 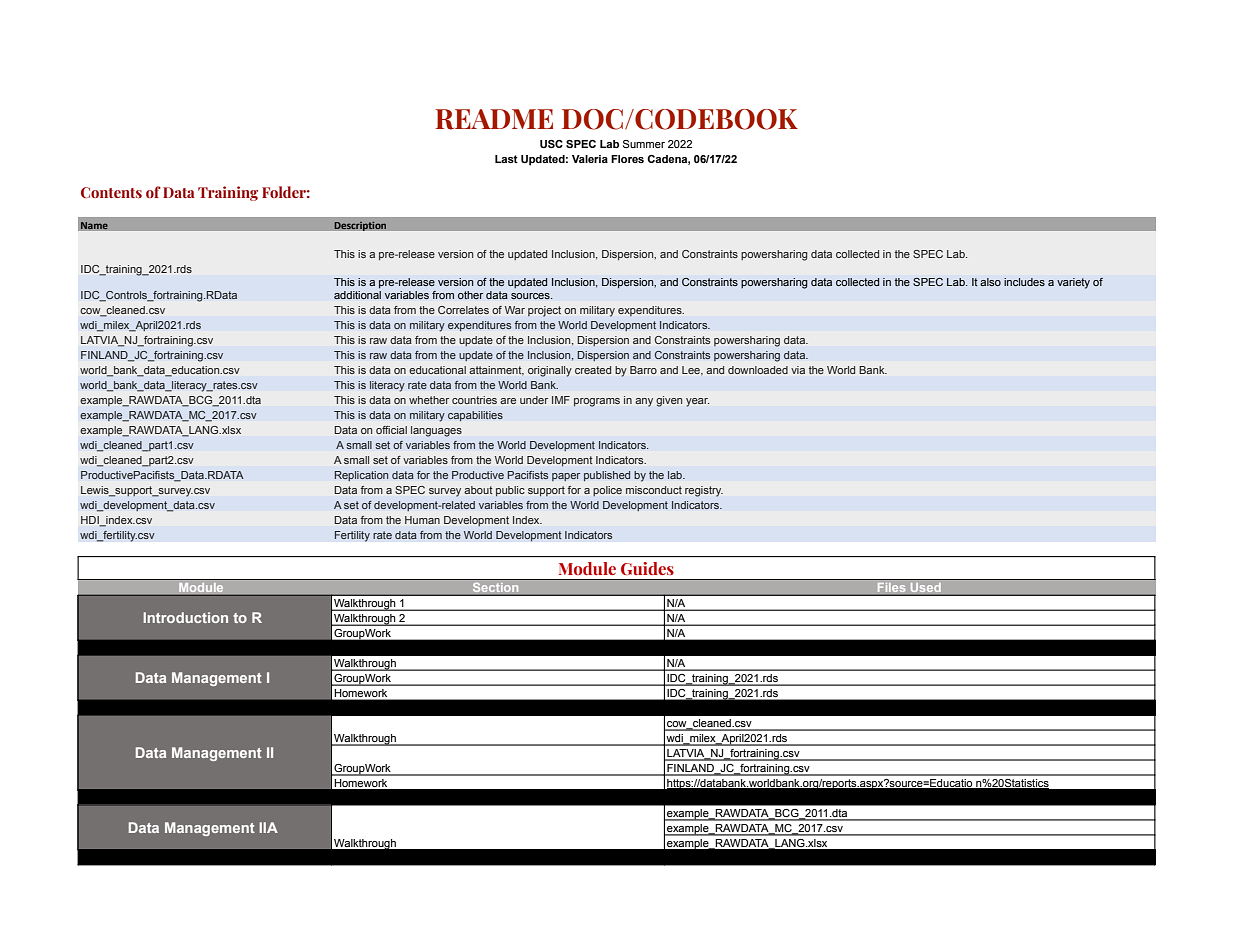 What do you see at coordinates (551, 144) in the screenshot?
I see `USC` at bounding box center [551, 144].
